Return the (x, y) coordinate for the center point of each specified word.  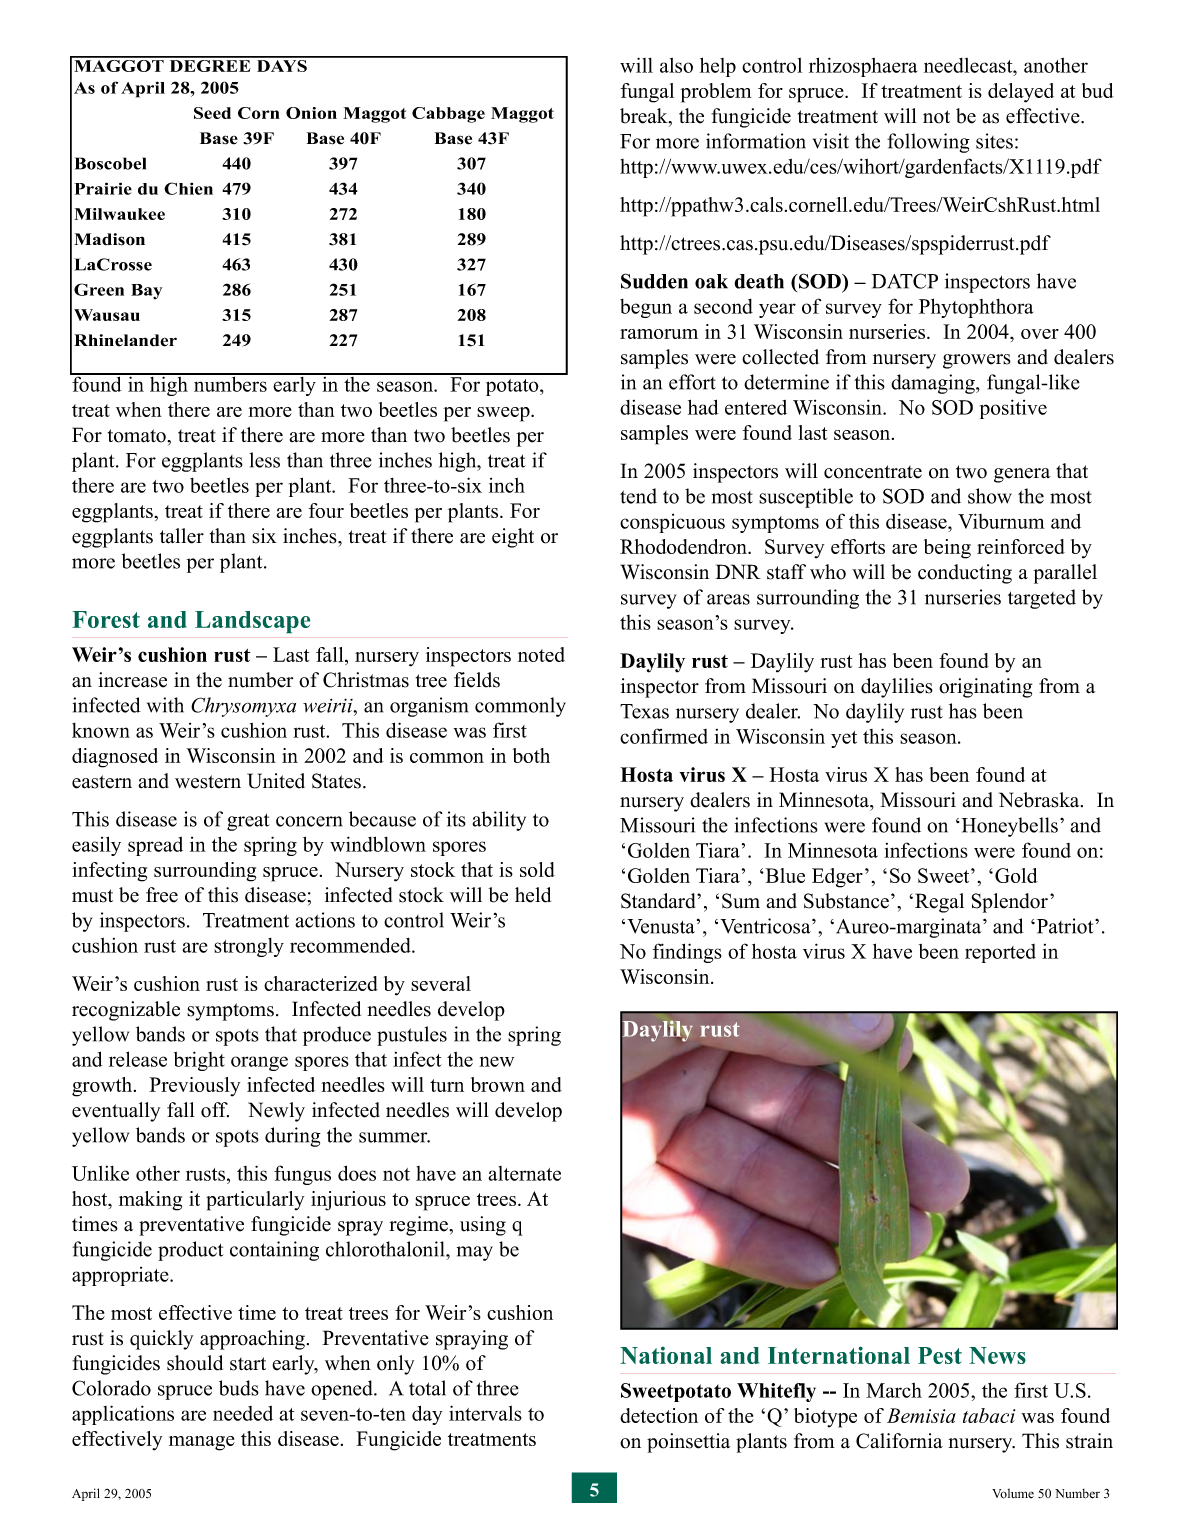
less (265, 460)
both (531, 755)
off (215, 1110)
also (676, 65)
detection (659, 1415)
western (208, 782)
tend (638, 496)
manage (202, 1443)
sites (994, 141)
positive (1013, 409)
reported (1000, 953)
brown (498, 1084)
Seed (212, 113)
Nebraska (1040, 800)
